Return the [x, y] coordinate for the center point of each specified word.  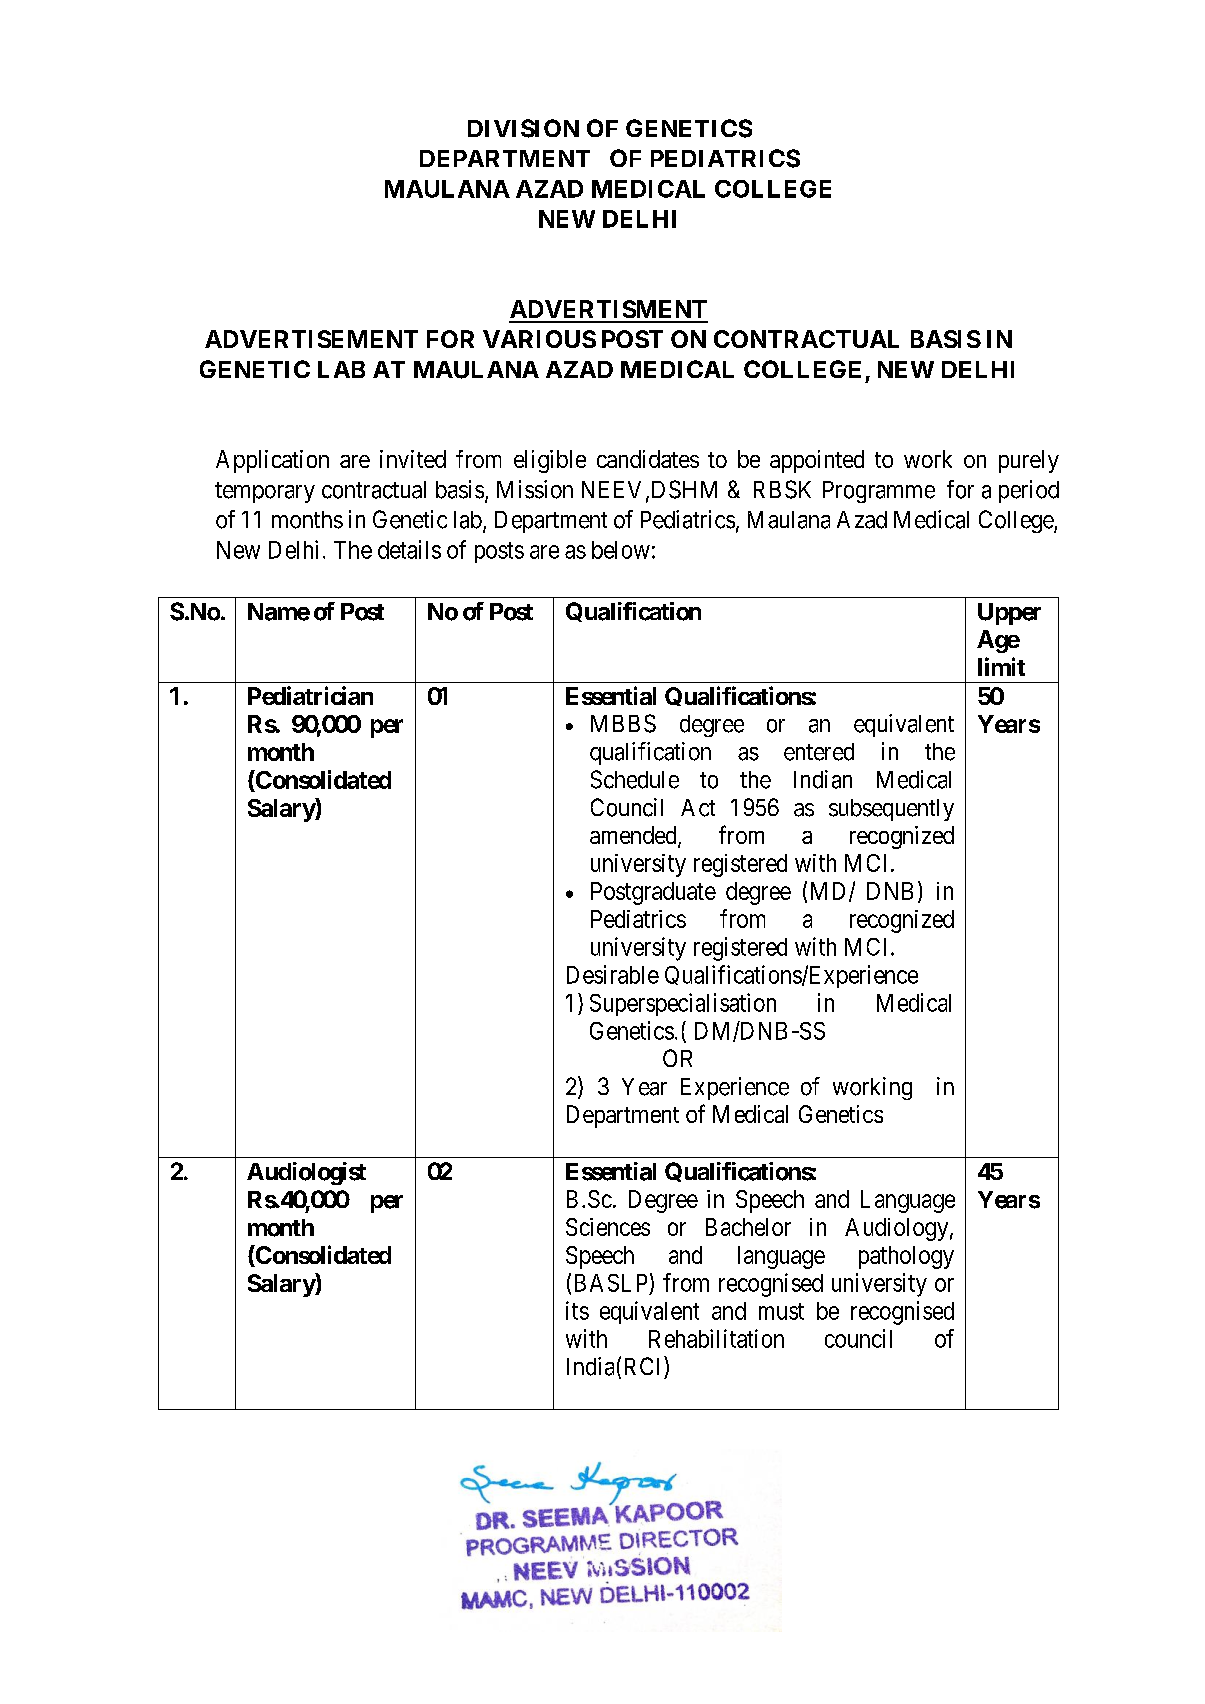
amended [634, 836]
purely [1029, 461]
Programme [879, 492]
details [409, 549]
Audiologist [306, 1173]
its [577, 1310]
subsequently [891, 810]
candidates [648, 459]
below [621, 550]
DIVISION [523, 128]
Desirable [613, 974]
